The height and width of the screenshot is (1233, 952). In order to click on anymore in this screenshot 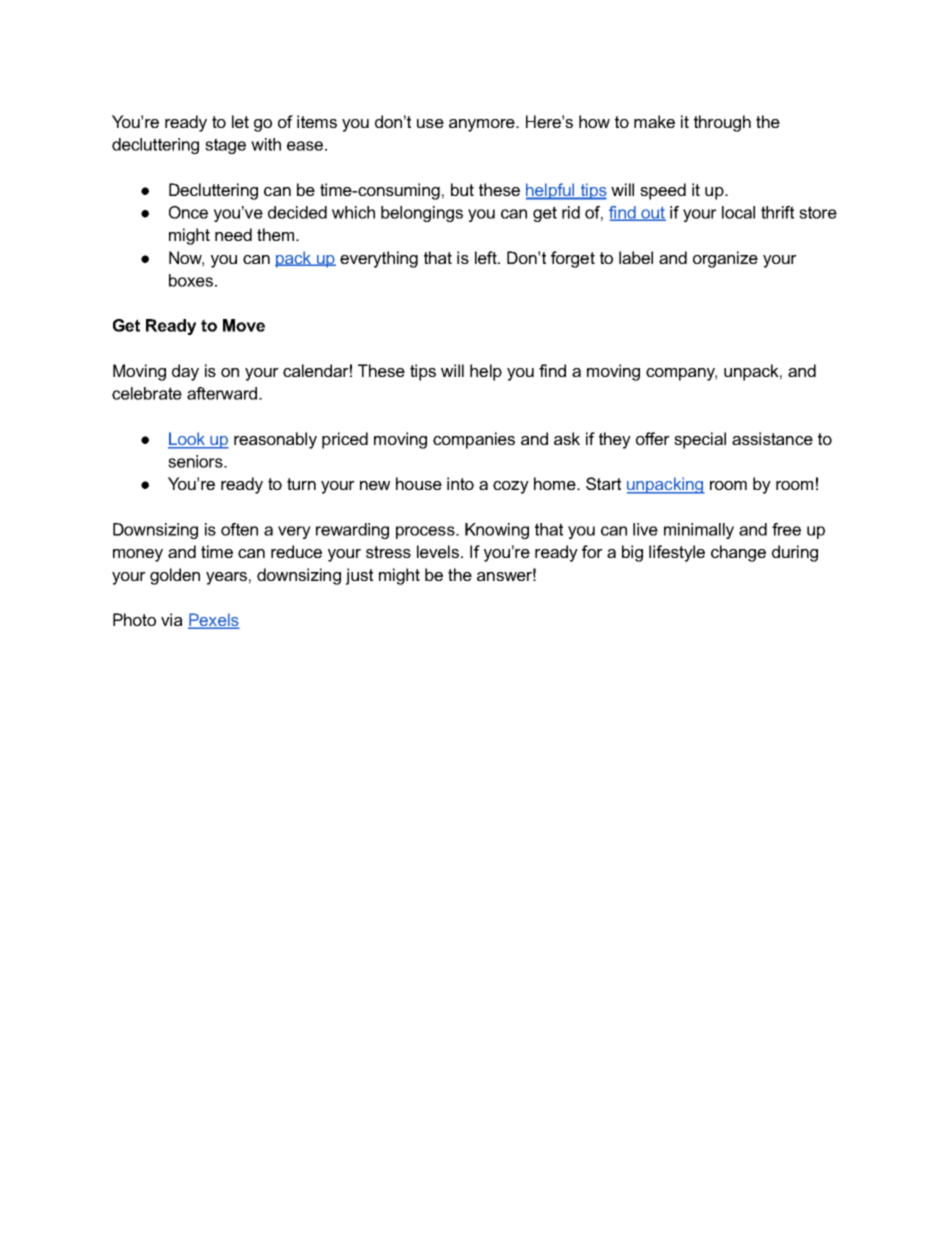, I will do `click(483, 125)`.
